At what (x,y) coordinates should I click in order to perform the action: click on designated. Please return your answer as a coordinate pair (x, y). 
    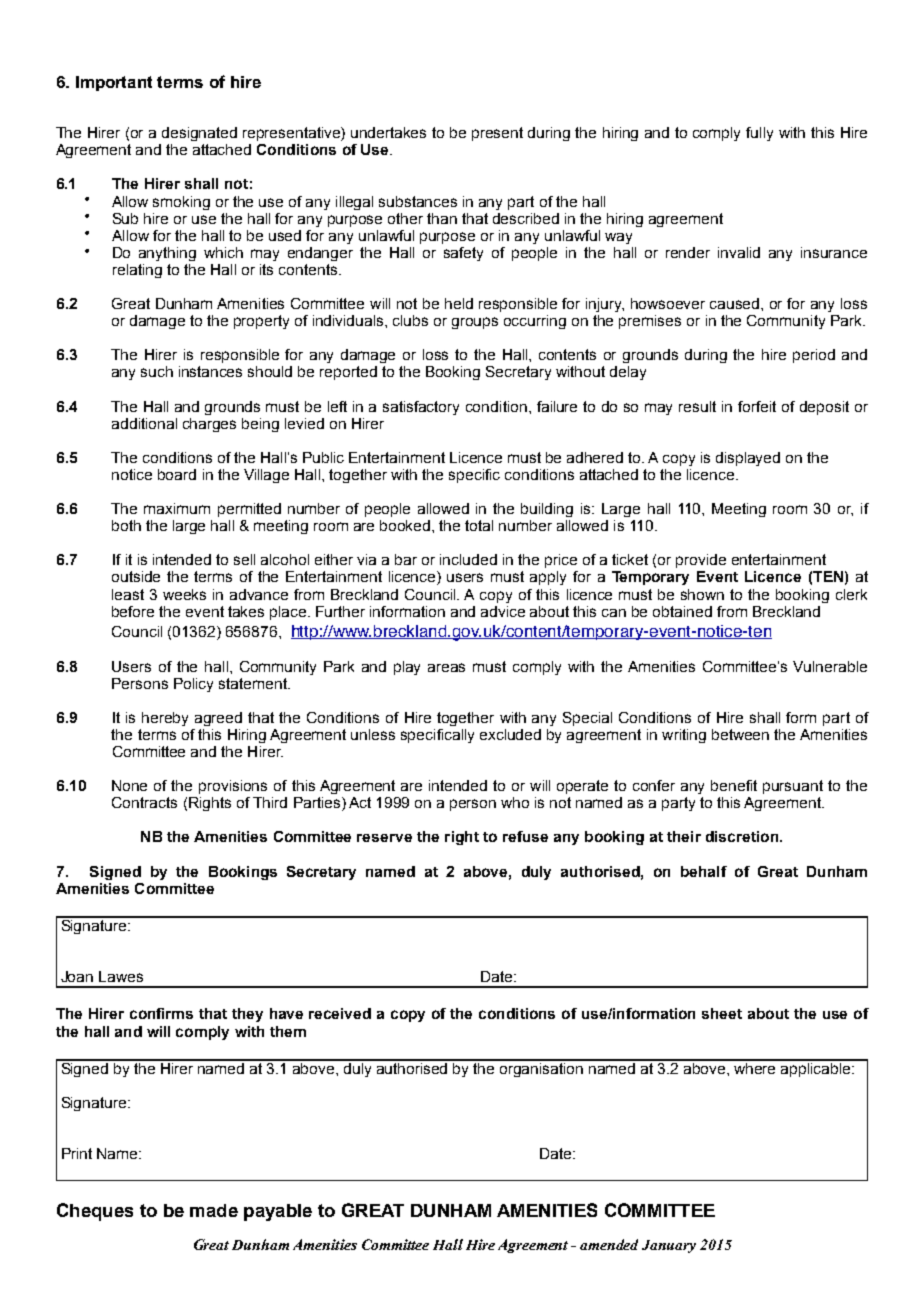
    Looking at the image, I should click on (199, 134).
